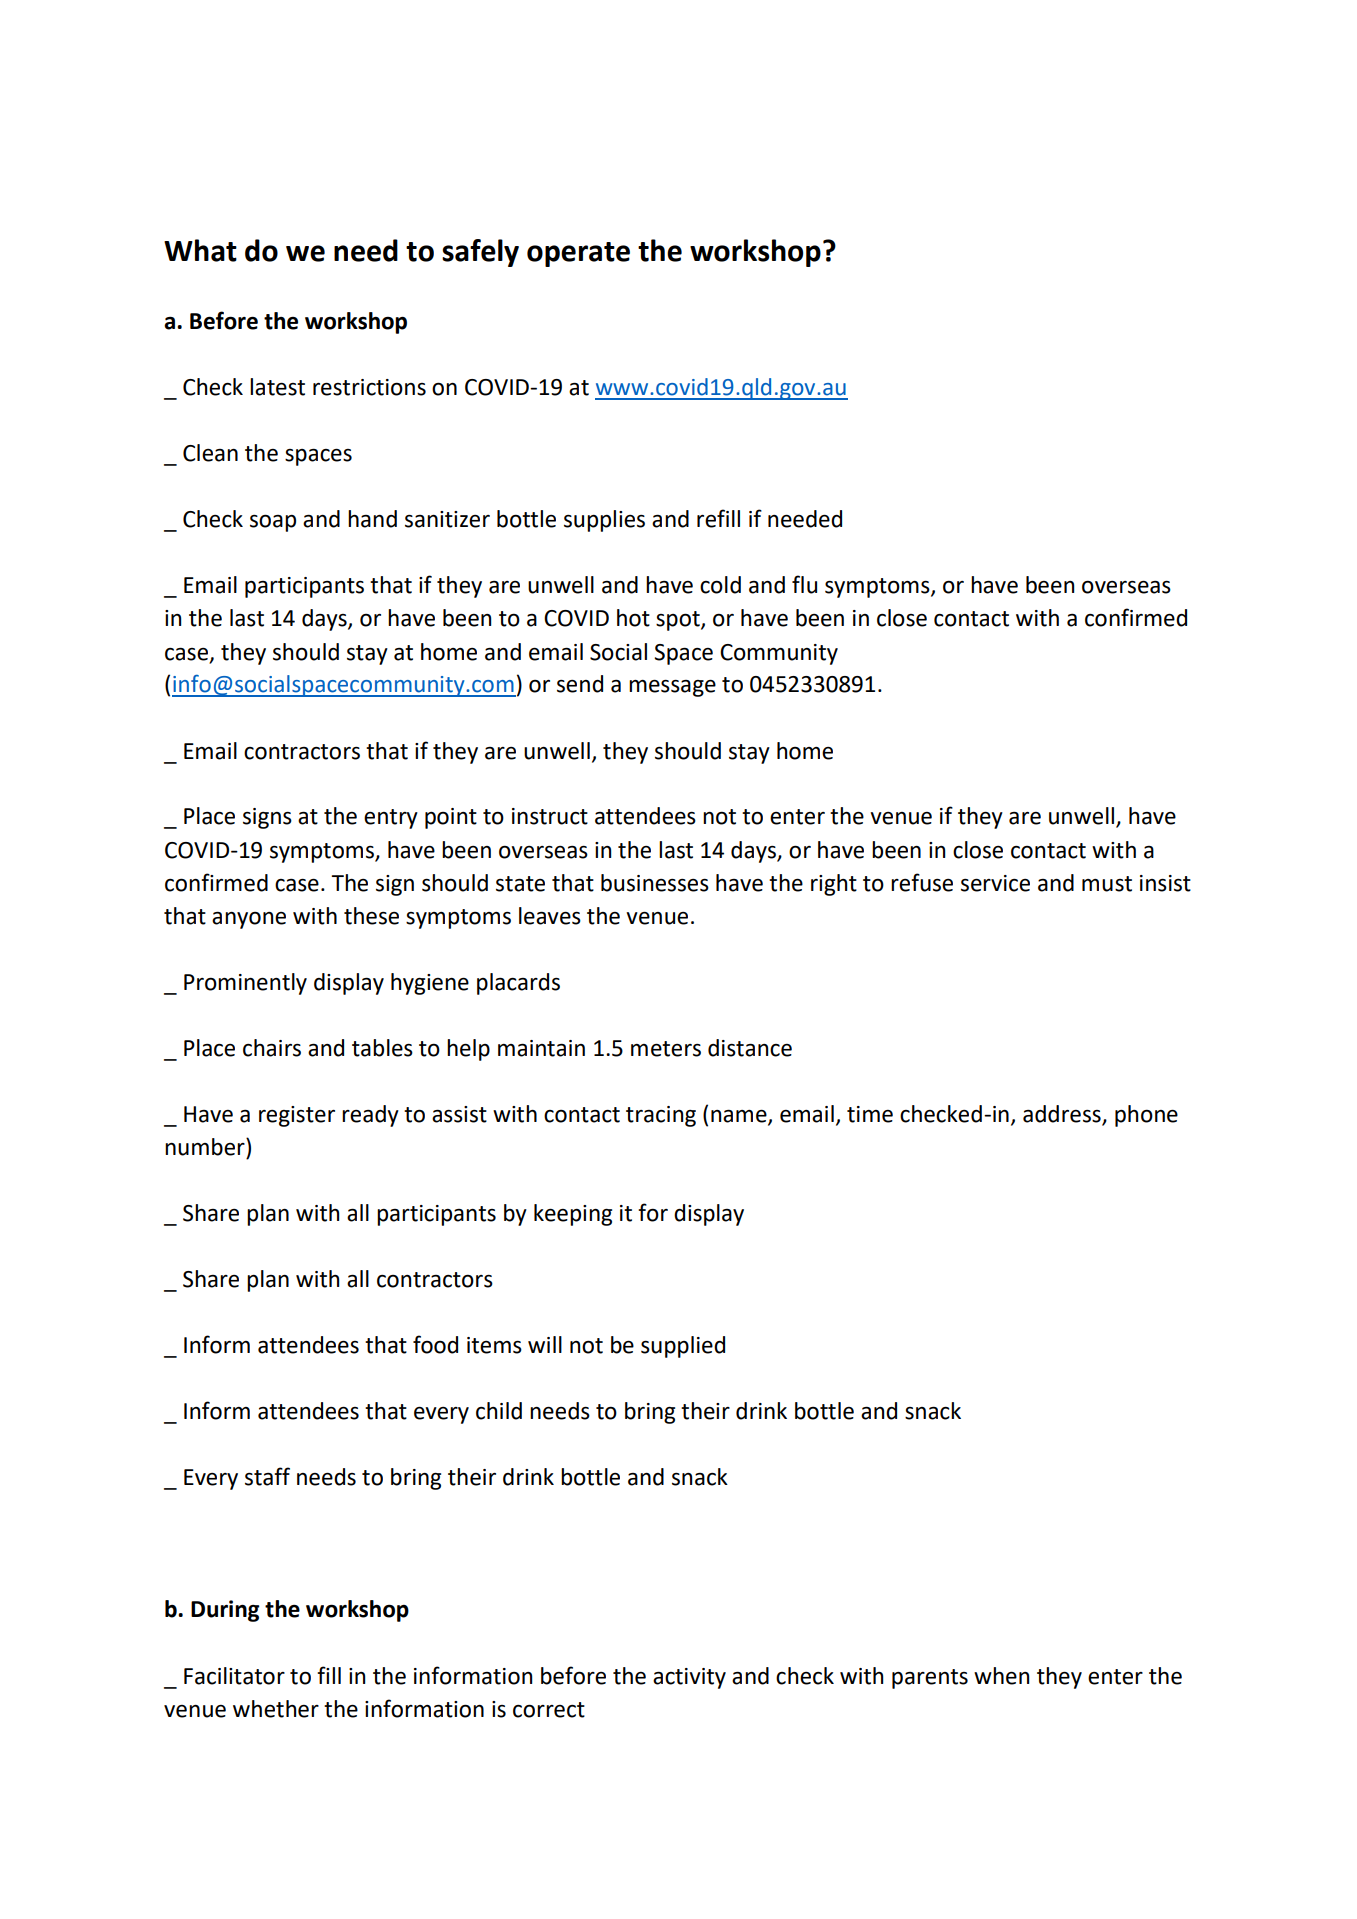 The width and height of the page is (1357, 1919). I want to click on message, so click(672, 688).
